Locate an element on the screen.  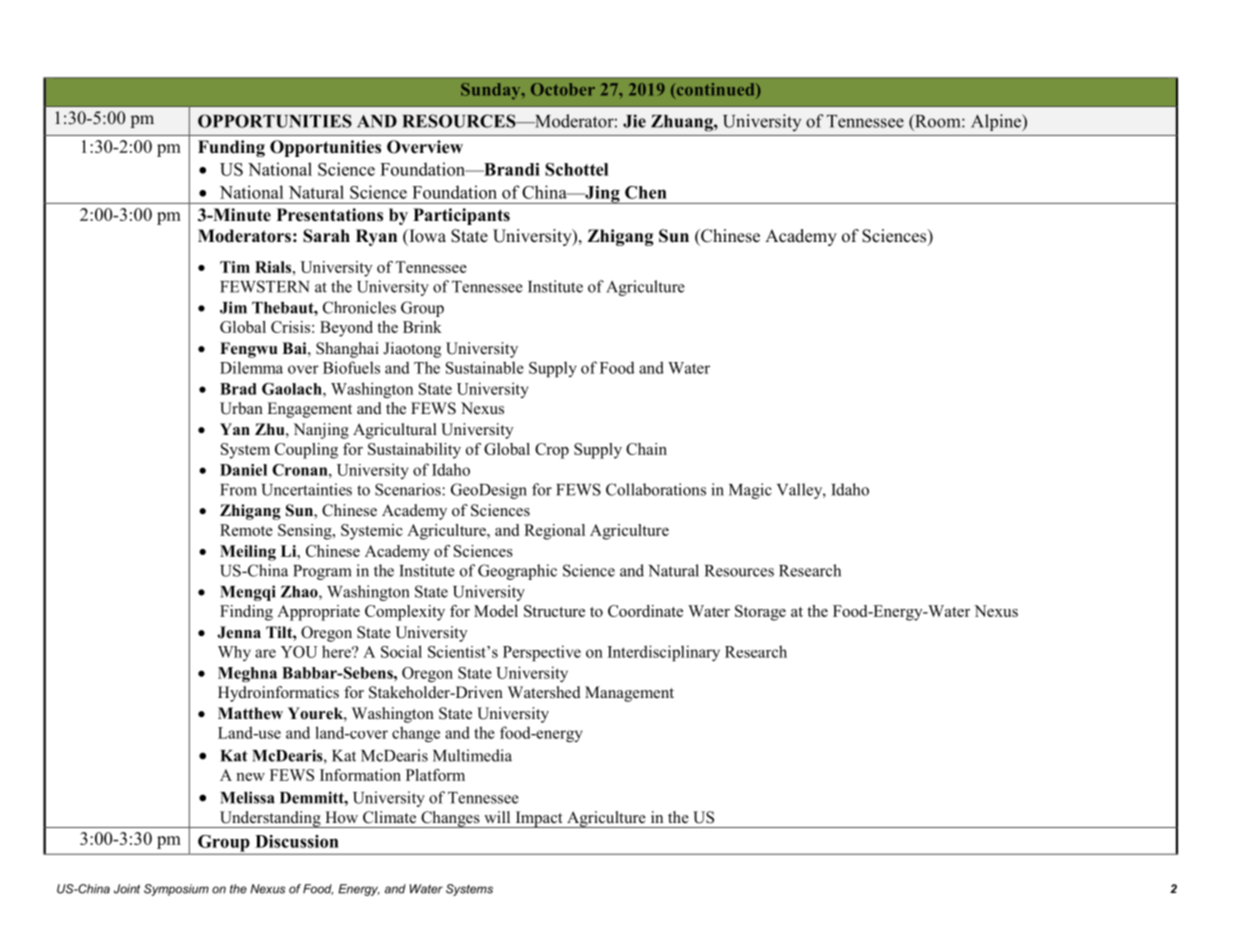
Social is located at coordinates (401, 651).
